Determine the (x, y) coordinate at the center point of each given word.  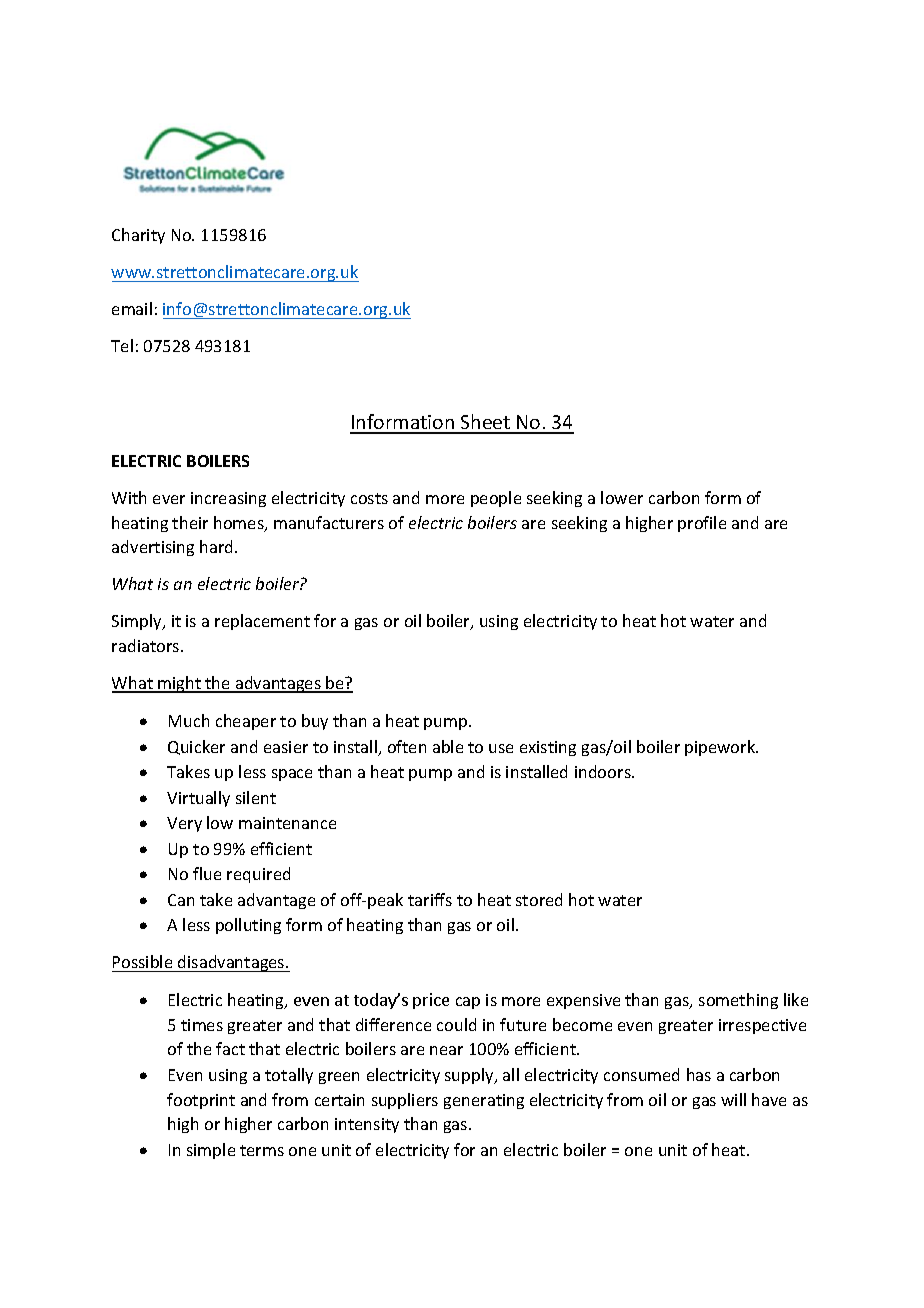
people (496, 499)
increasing (228, 499)
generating (484, 1101)
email (132, 308)
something (738, 1001)
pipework (721, 748)
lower (622, 497)
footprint (201, 1101)
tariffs (430, 899)
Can (181, 900)
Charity (138, 236)
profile (702, 524)
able (448, 746)
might (179, 684)
